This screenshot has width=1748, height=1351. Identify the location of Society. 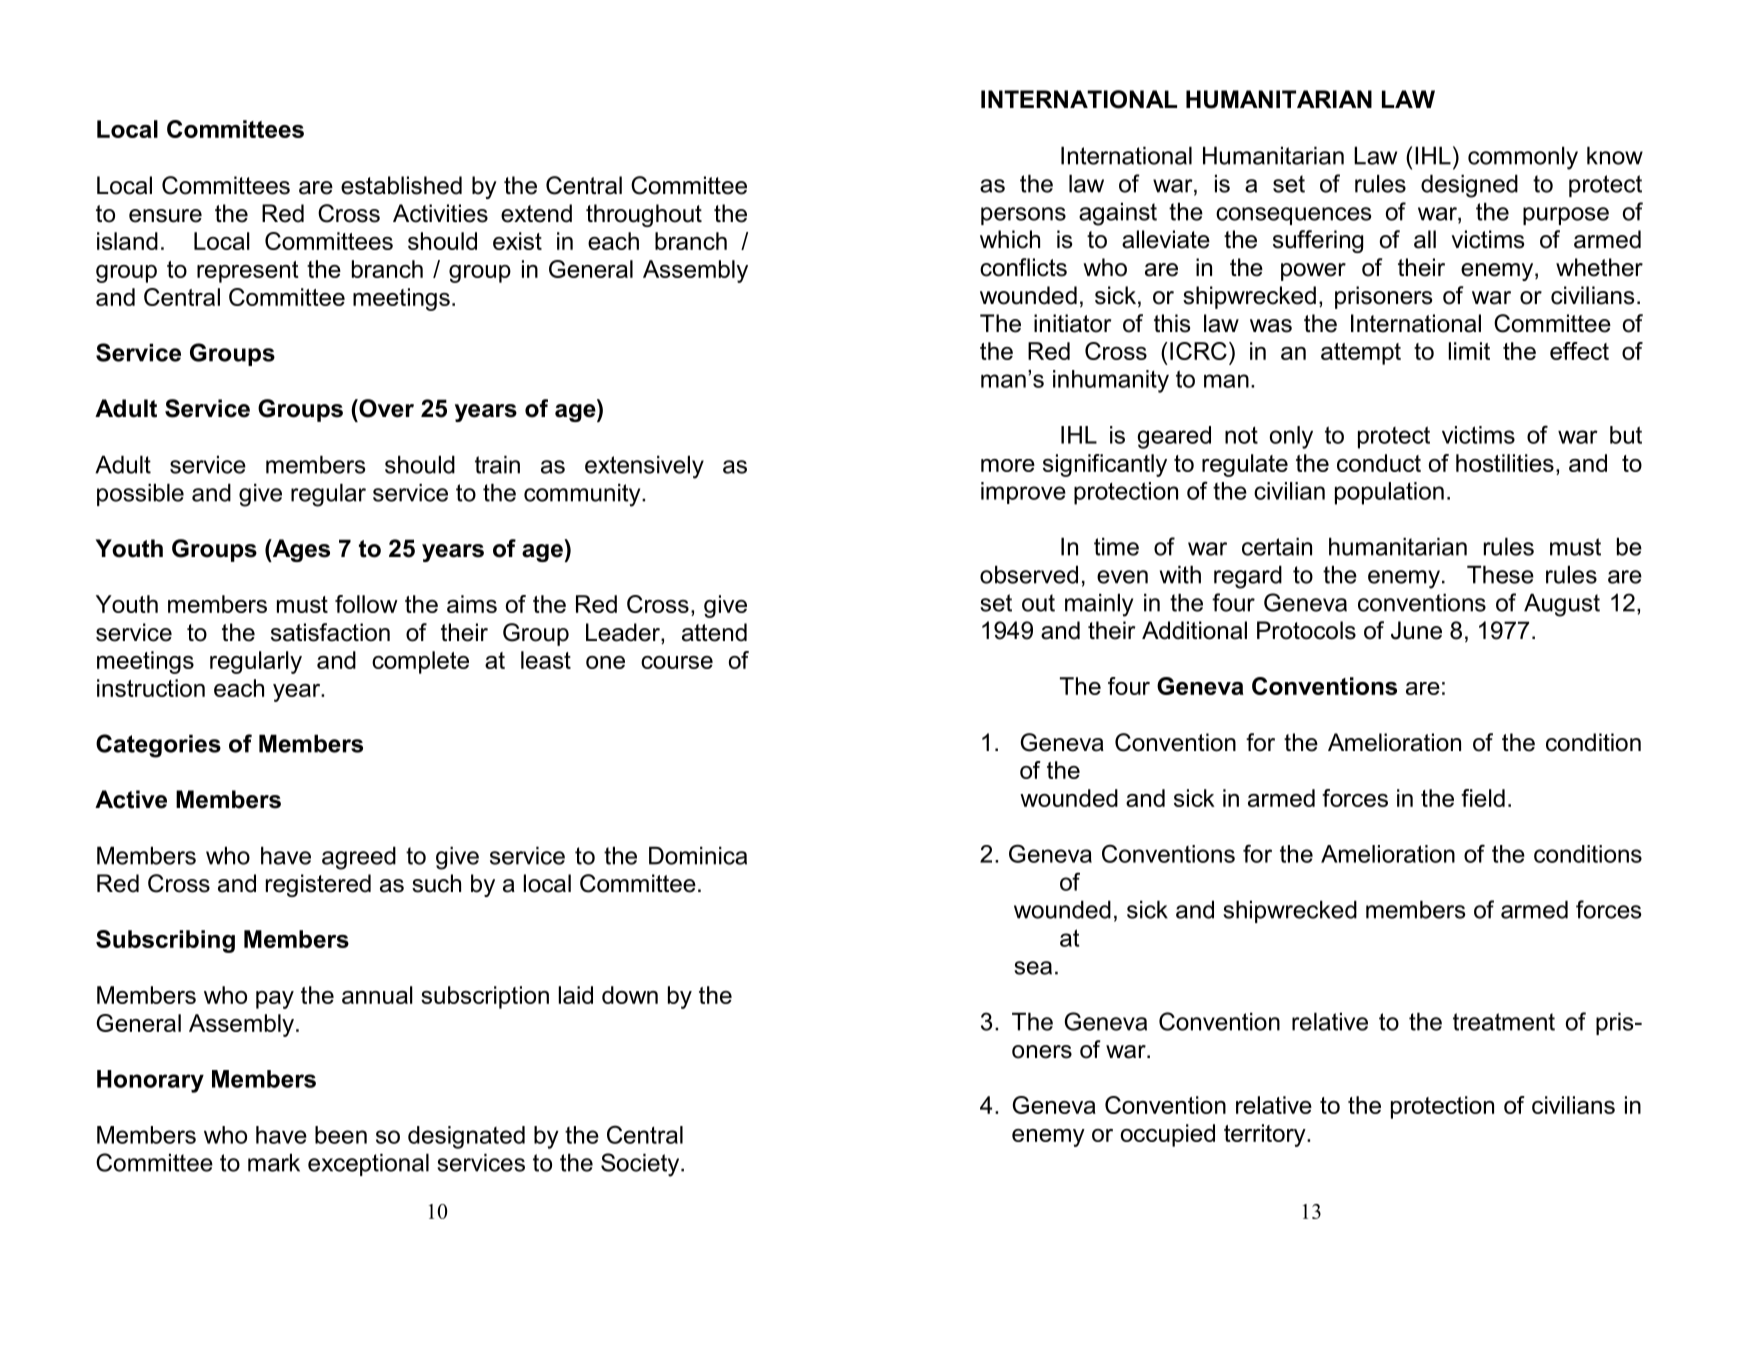
(641, 1165).
